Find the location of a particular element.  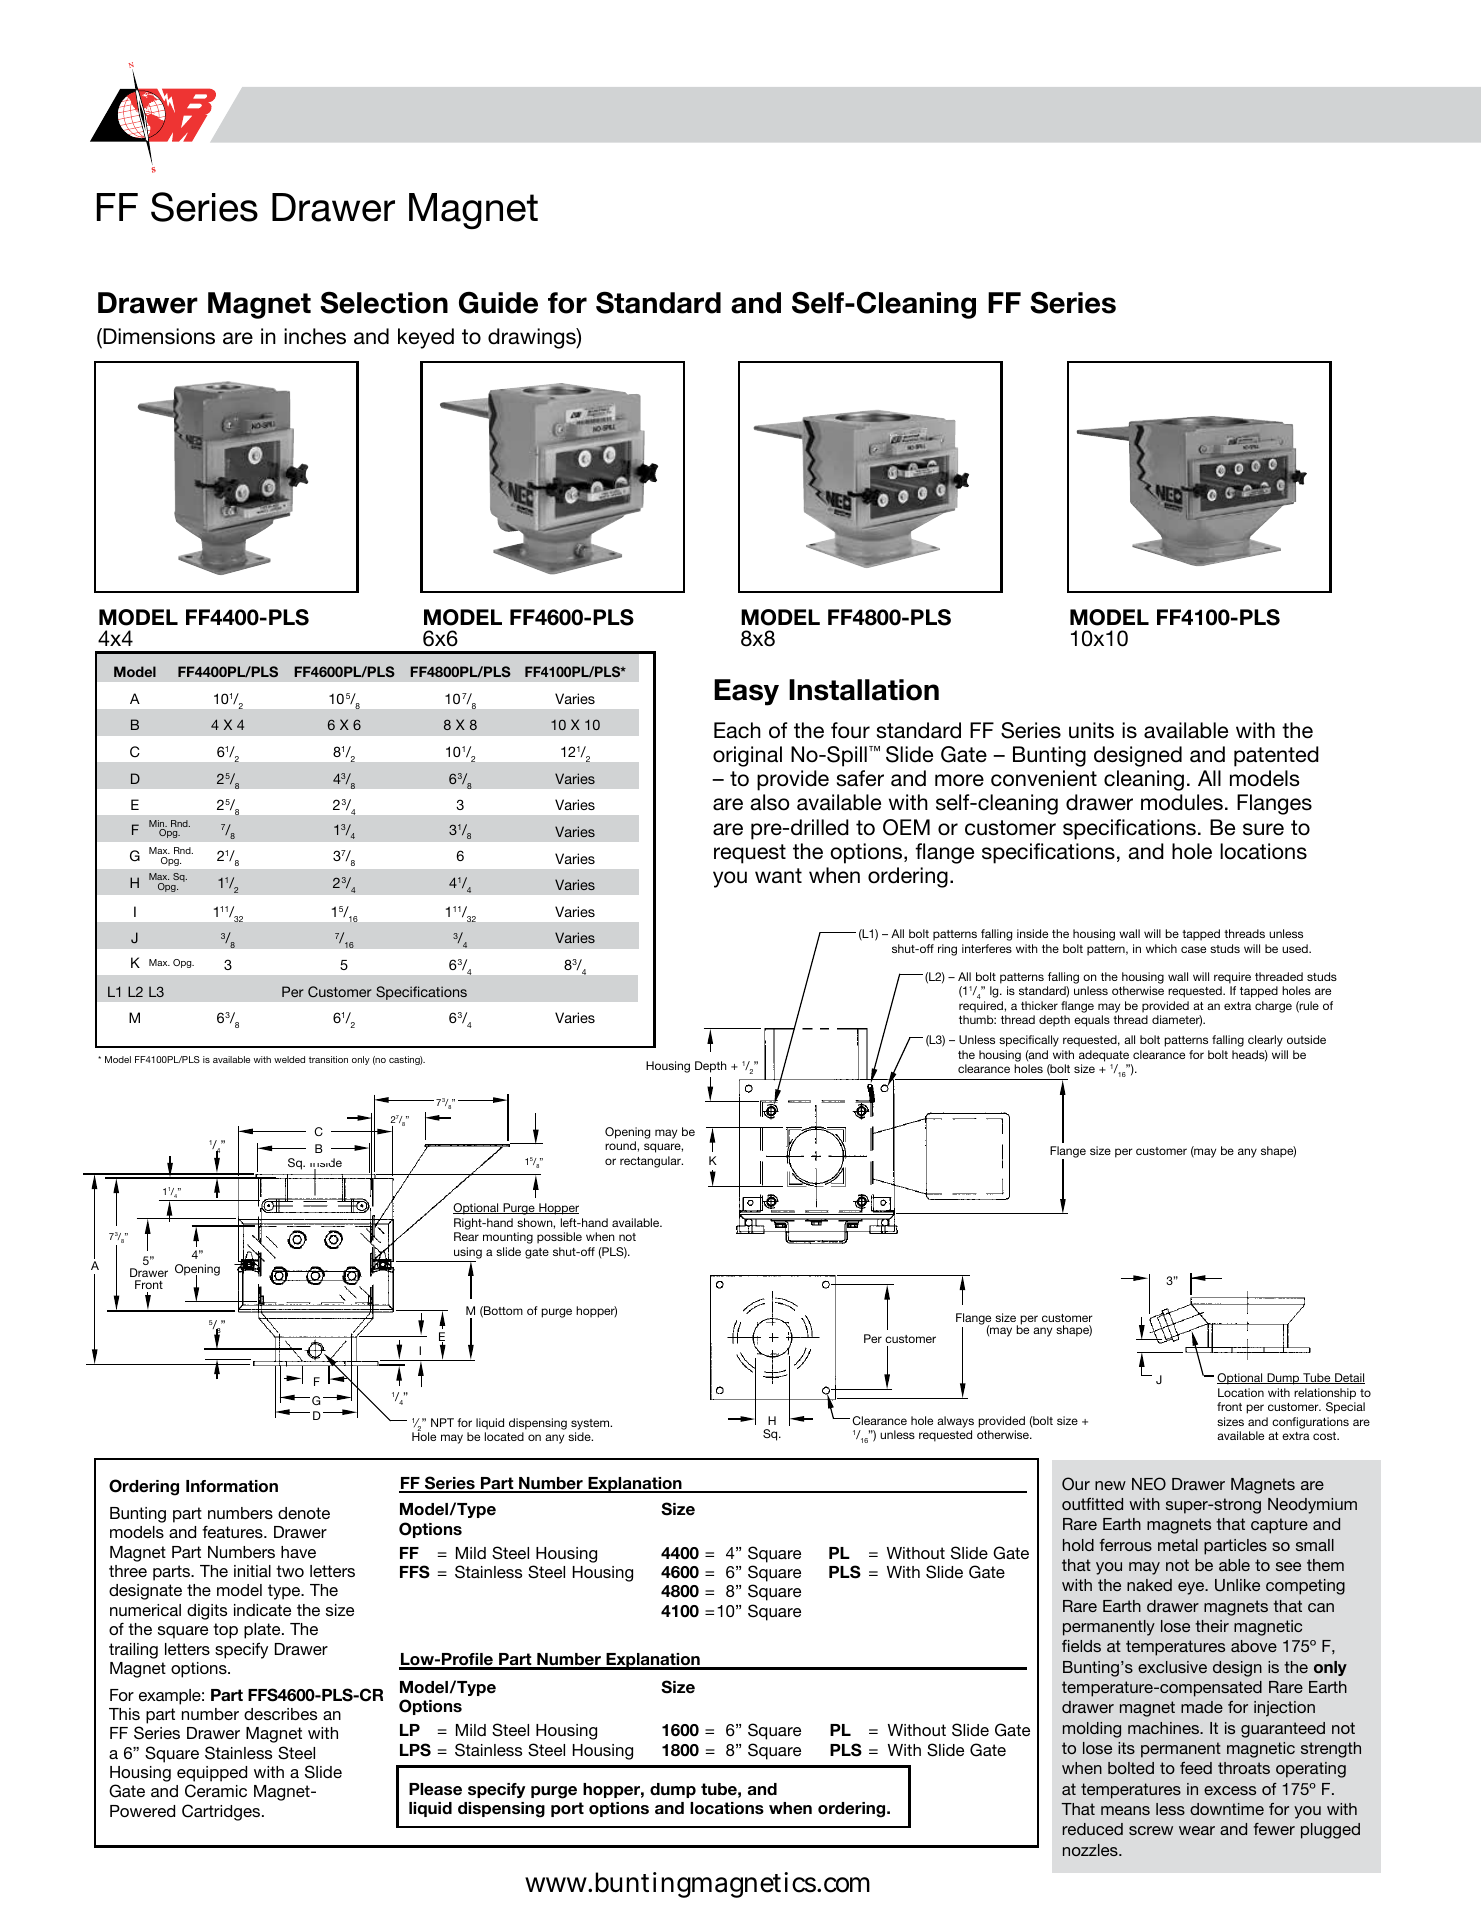

patented is located at coordinates (1276, 756).
